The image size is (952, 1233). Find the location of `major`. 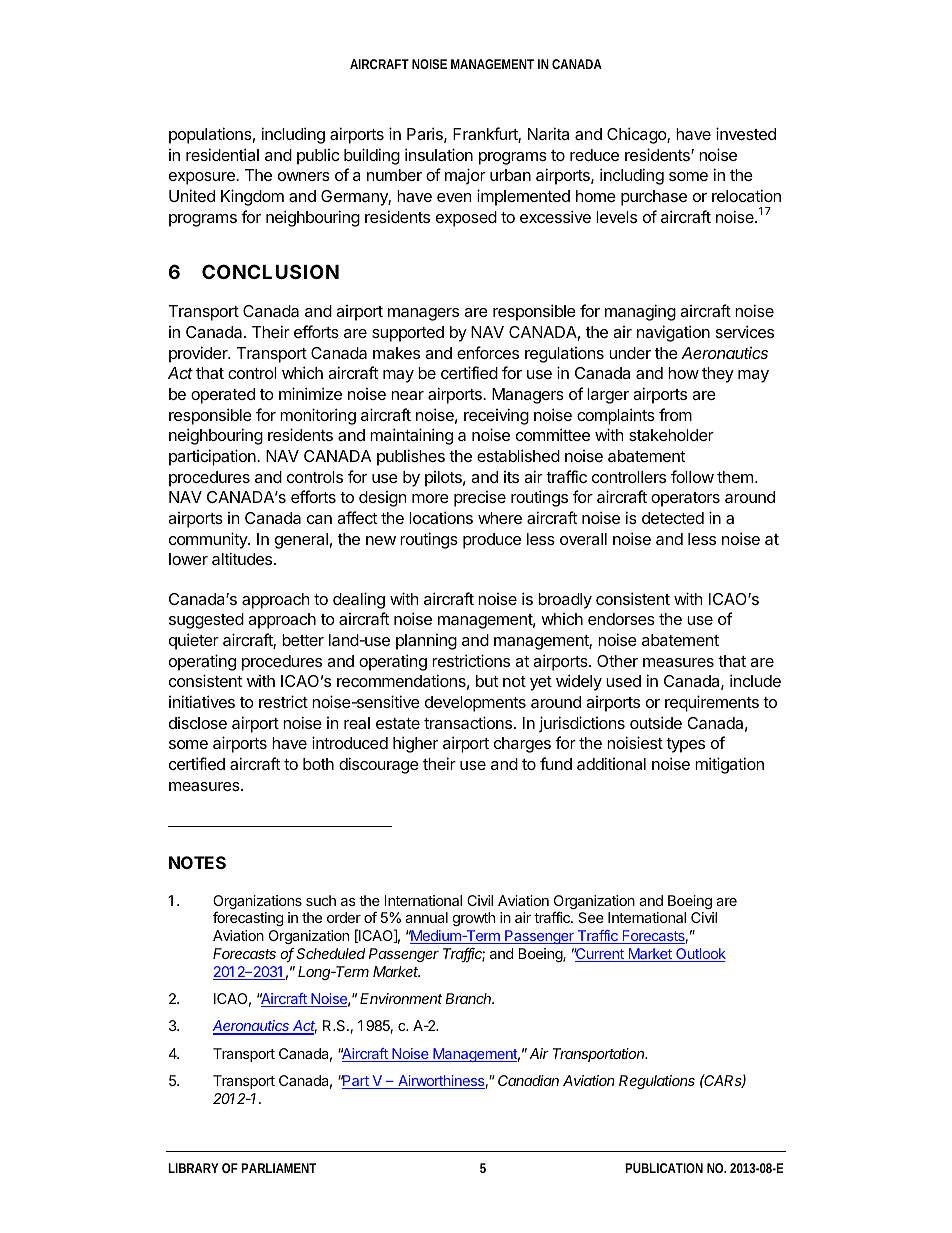

major is located at coordinates (465, 176).
